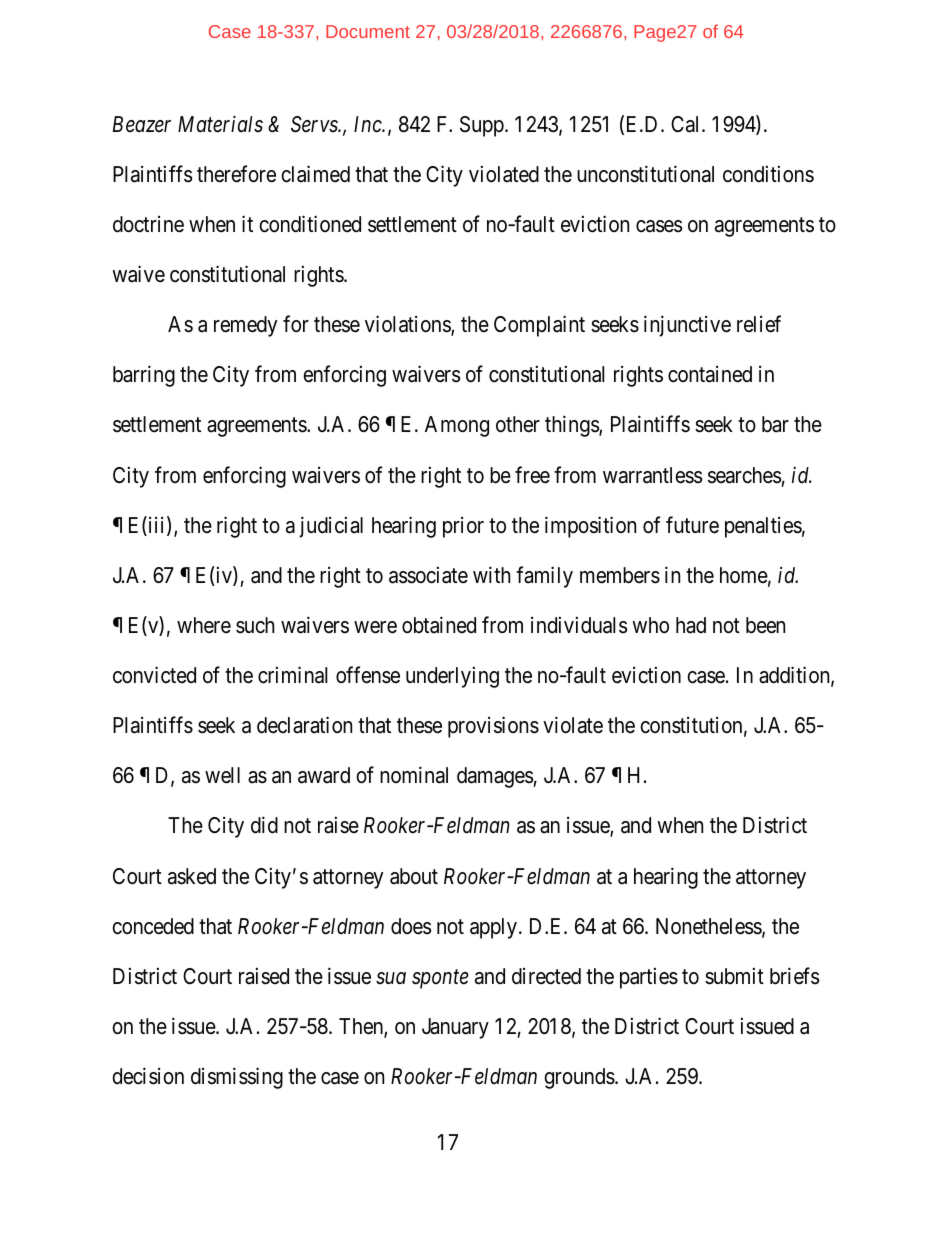  I want to click on Cal, so click(687, 124).
